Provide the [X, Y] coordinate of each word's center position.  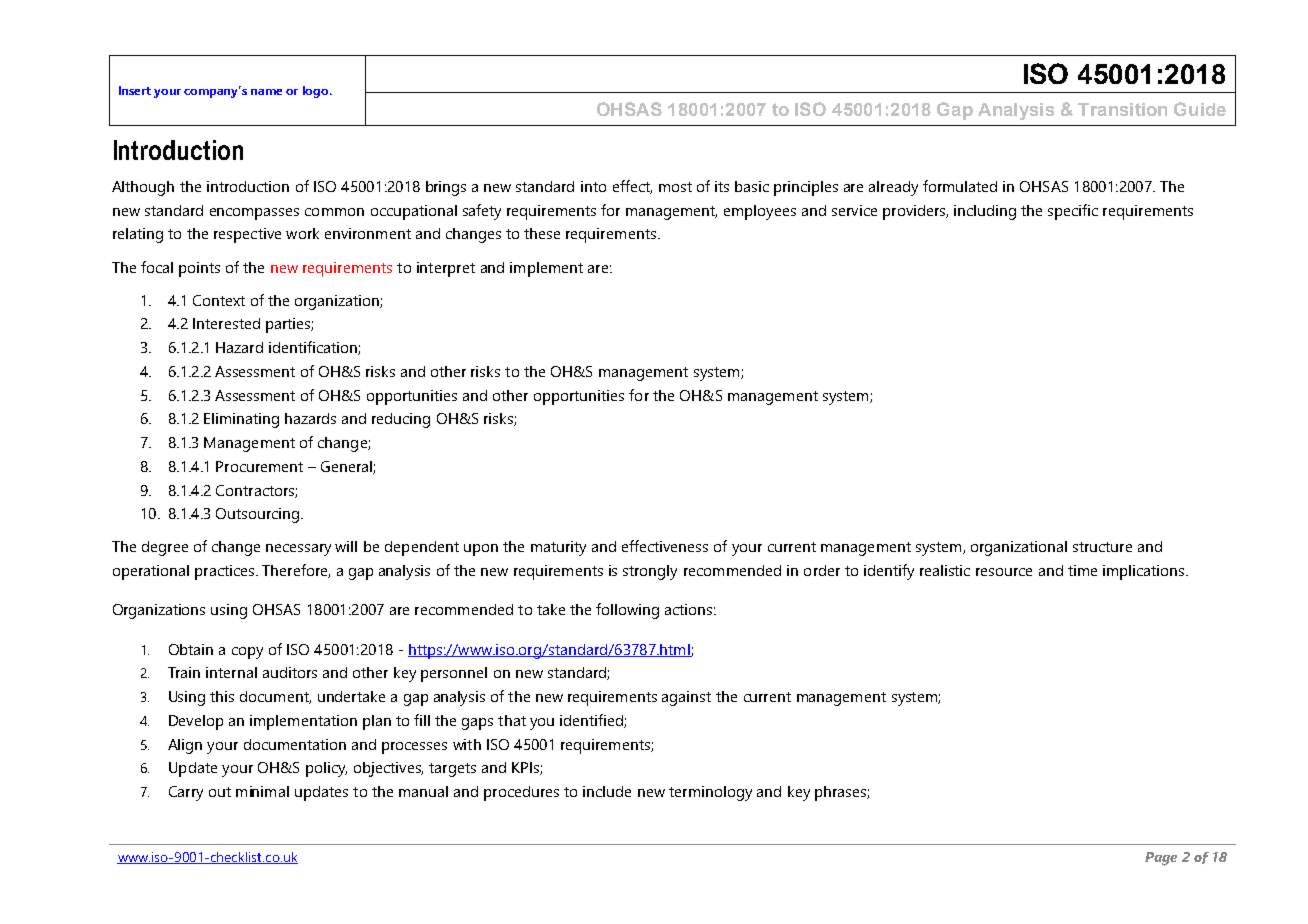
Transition [1122, 109]
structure [1102, 547]
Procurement [259, 466]
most [675, 187]
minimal [262, 791]
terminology [710, 793]
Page [1161, 859]
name [266, 92]
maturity [558, 548]
